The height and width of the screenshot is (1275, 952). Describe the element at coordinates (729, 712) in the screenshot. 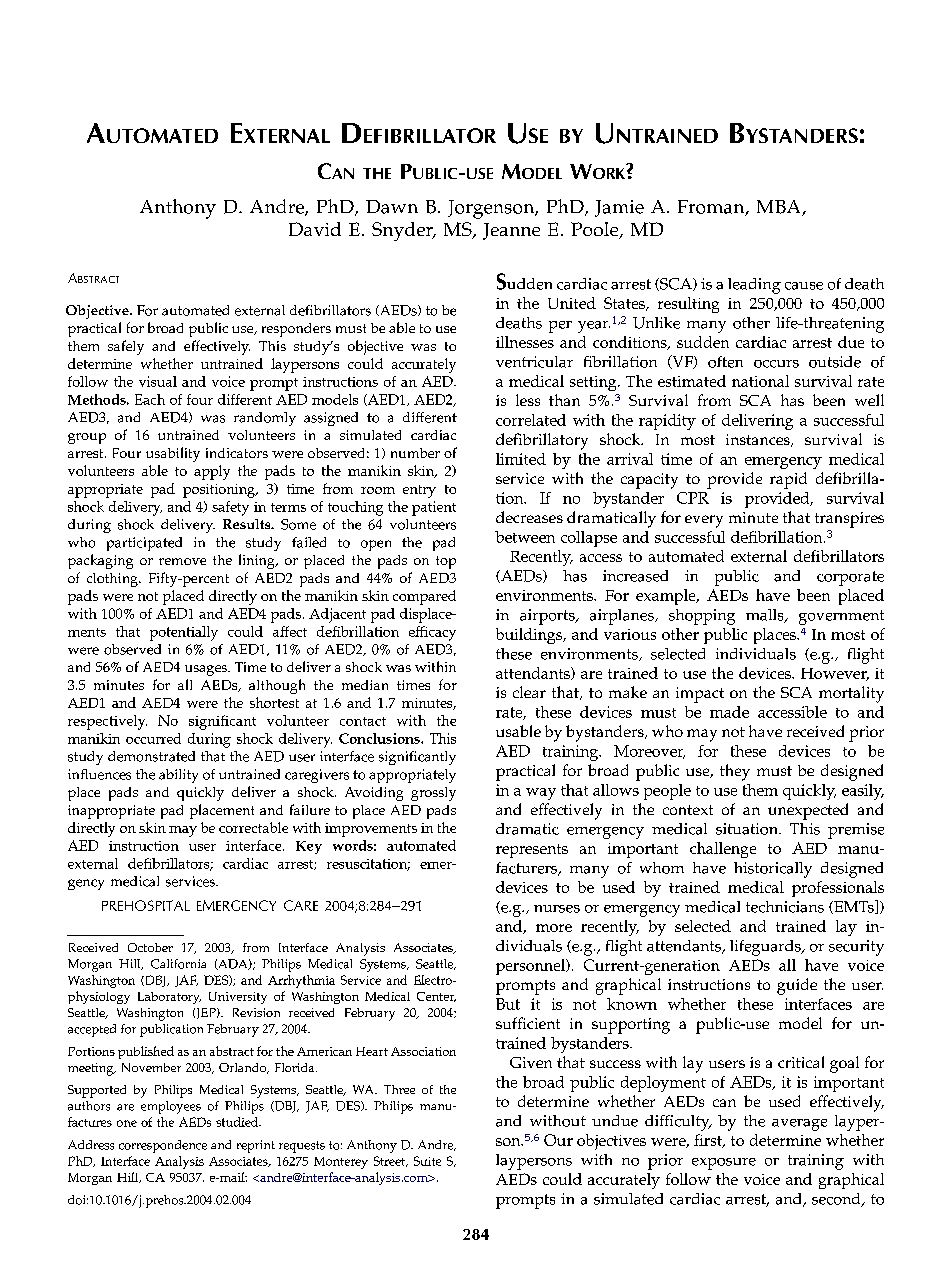

I see `made` at that location.
